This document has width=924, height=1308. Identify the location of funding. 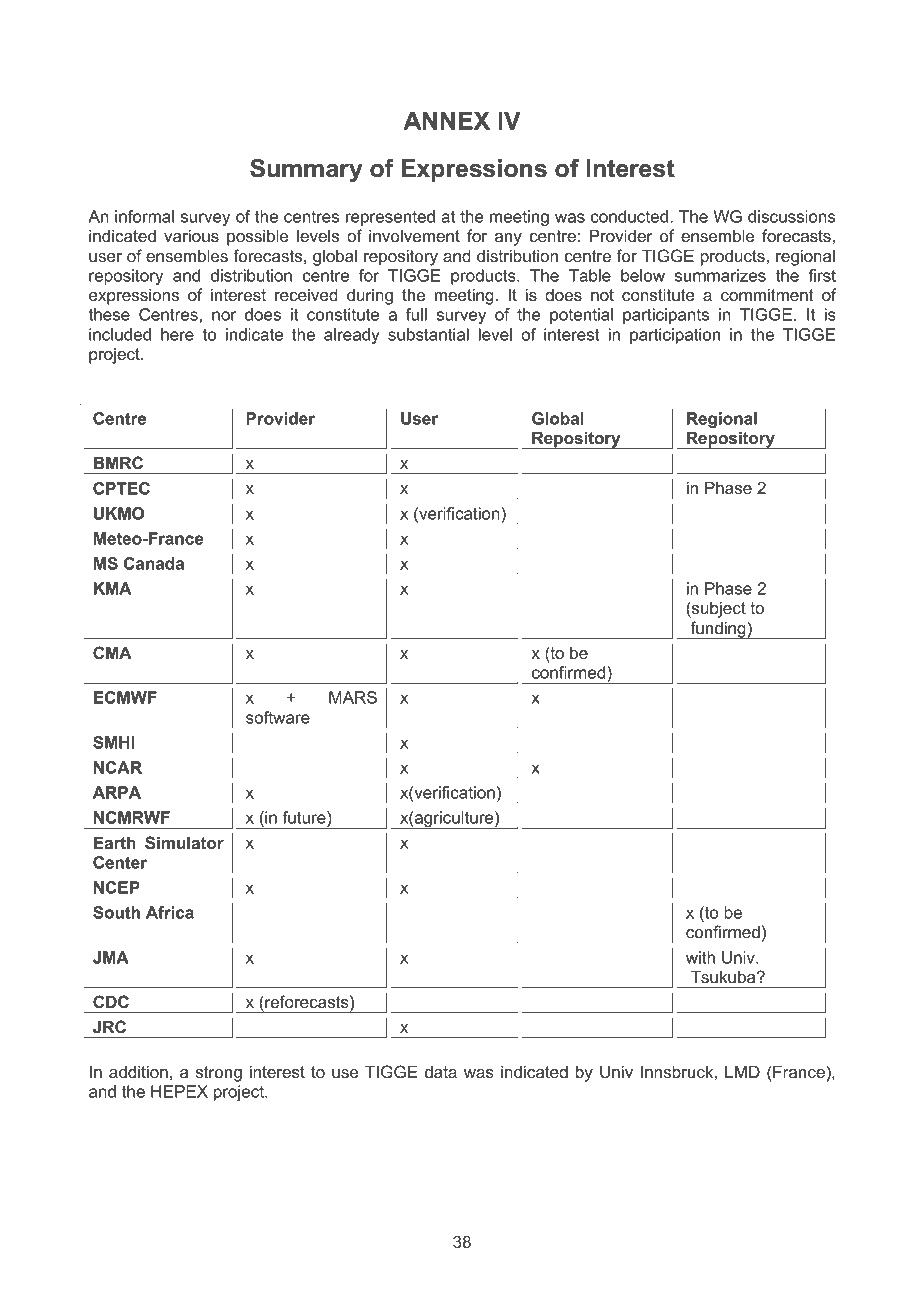
(718, 630).
